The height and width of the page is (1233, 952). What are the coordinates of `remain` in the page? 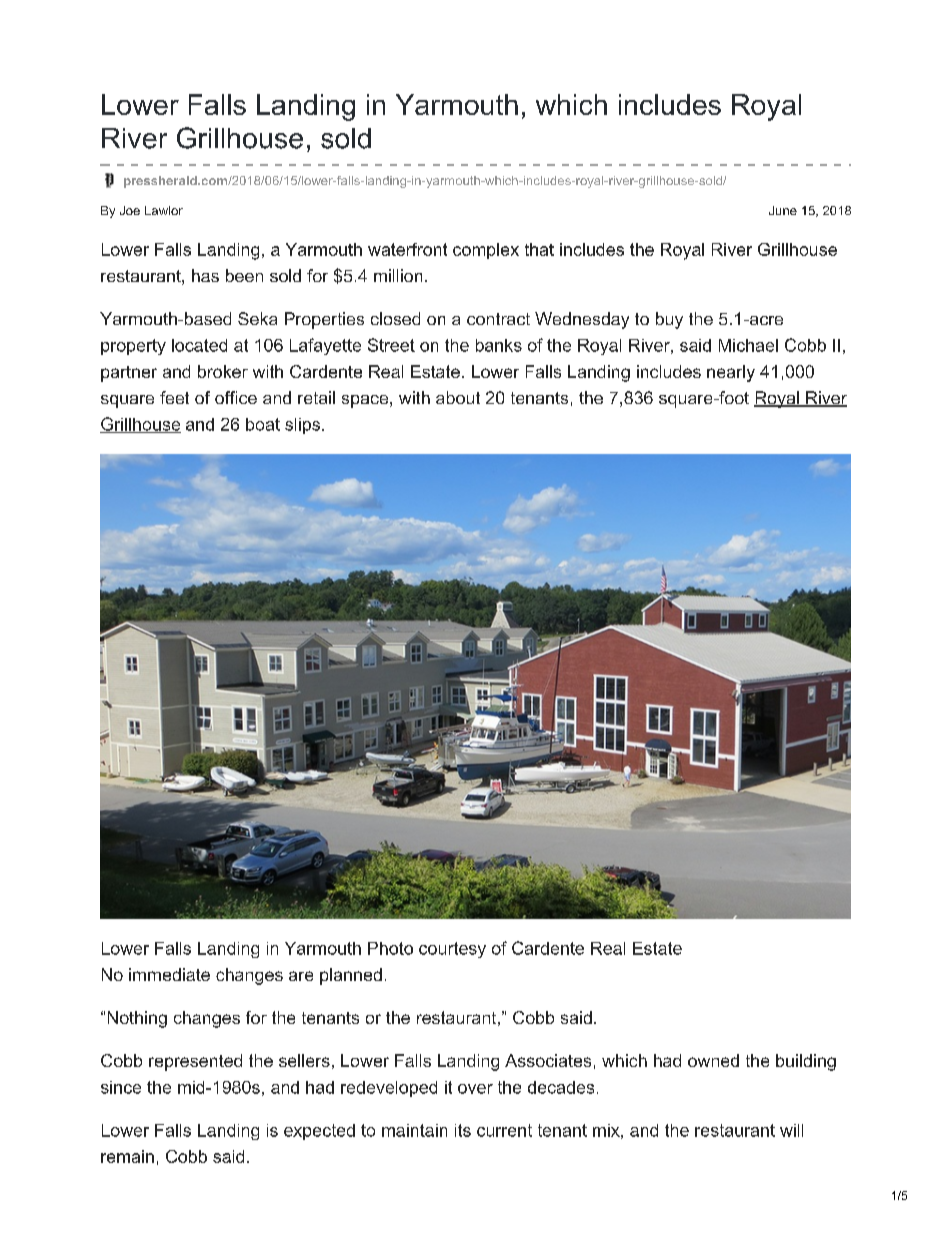 It's located at (127, 1156).
